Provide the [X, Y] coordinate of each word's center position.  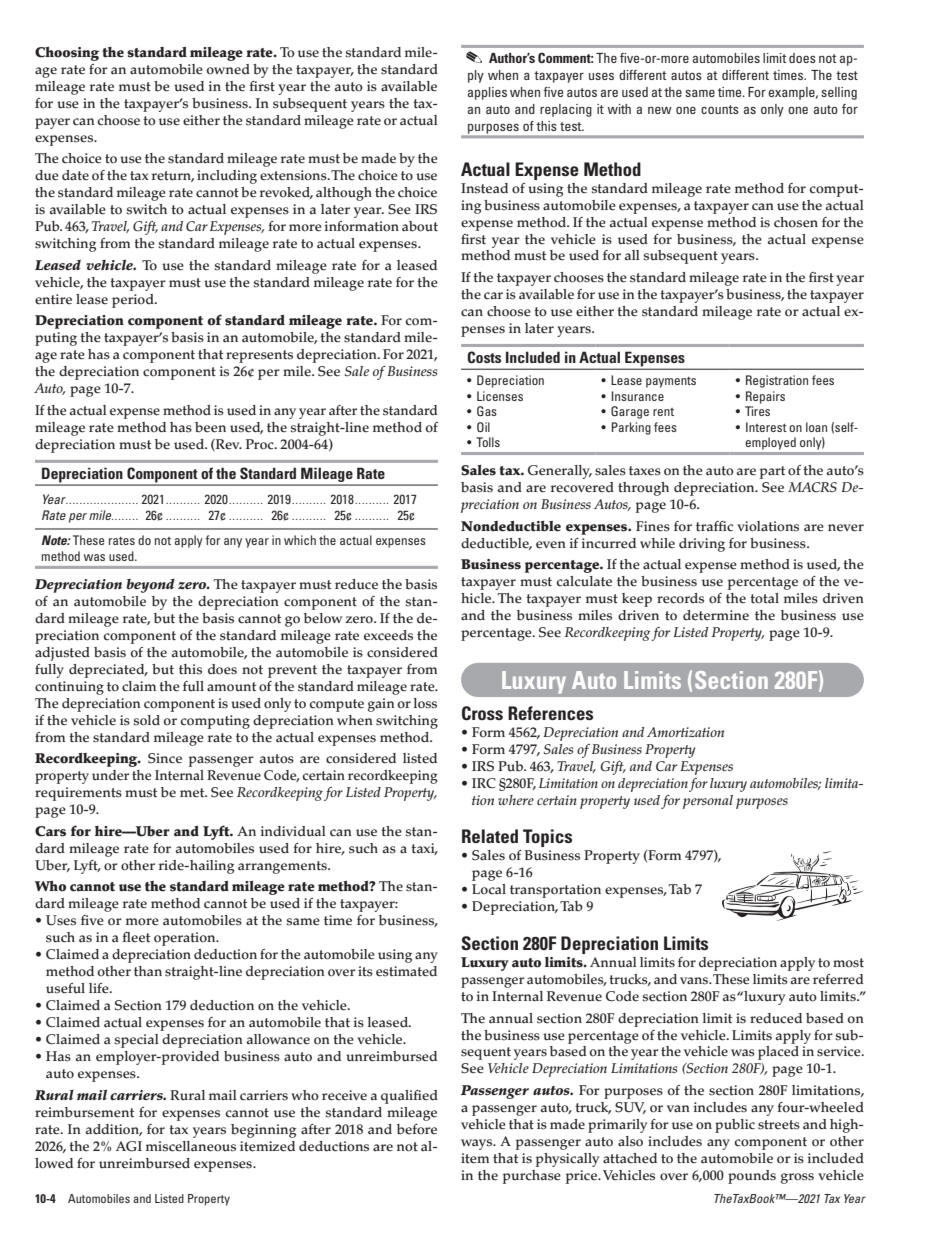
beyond [150, 586]
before [417, 1129]
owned [228, 69]
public [735, 1126]
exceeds [388, 635]
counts [720, 109]
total [764, 598]
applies [487, 93]
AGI [129, 1146]
